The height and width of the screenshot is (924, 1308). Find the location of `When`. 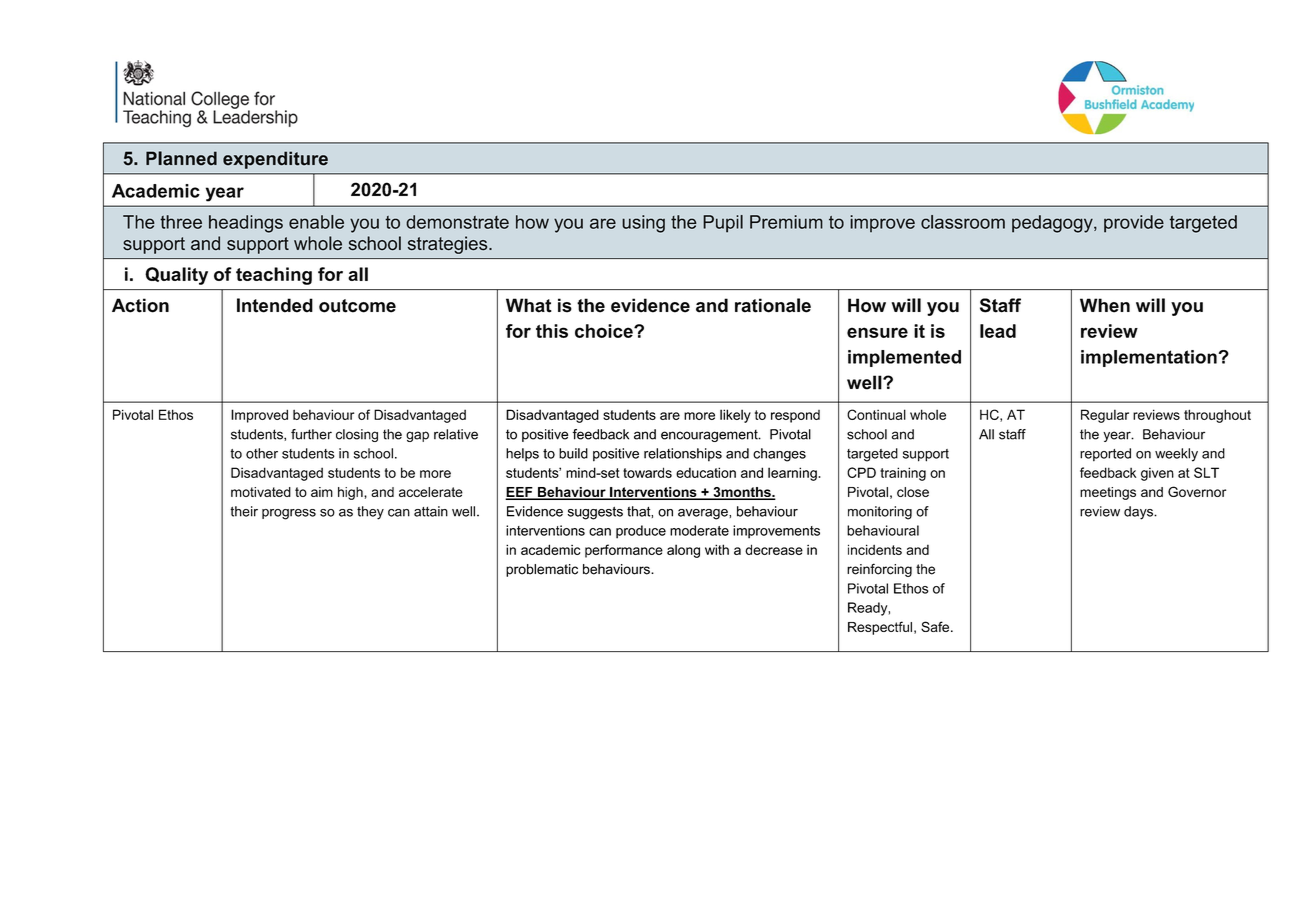

When is located at coordinates (1105, 305).
